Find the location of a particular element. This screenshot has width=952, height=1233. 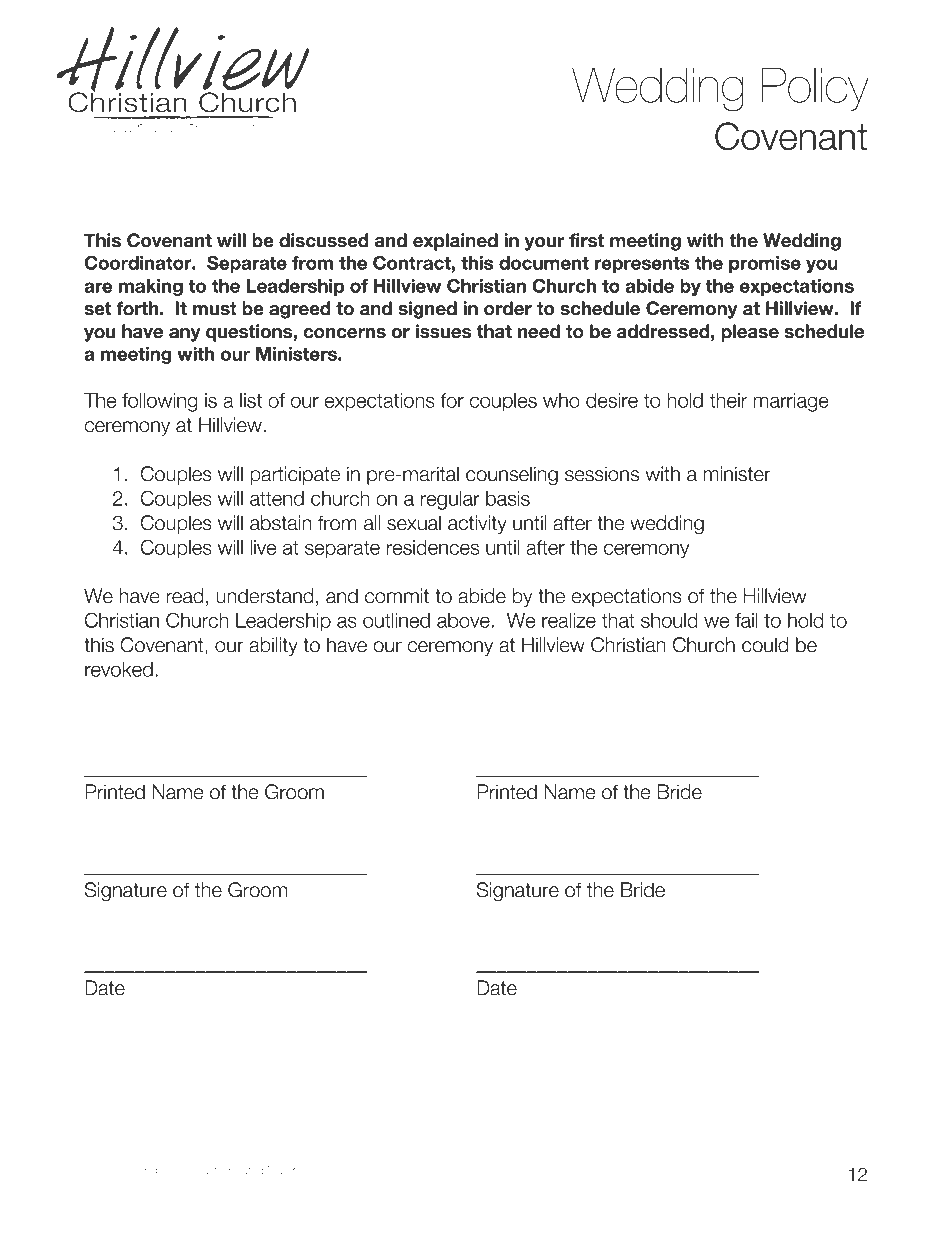

promise is located at coordinates (765, 264).
